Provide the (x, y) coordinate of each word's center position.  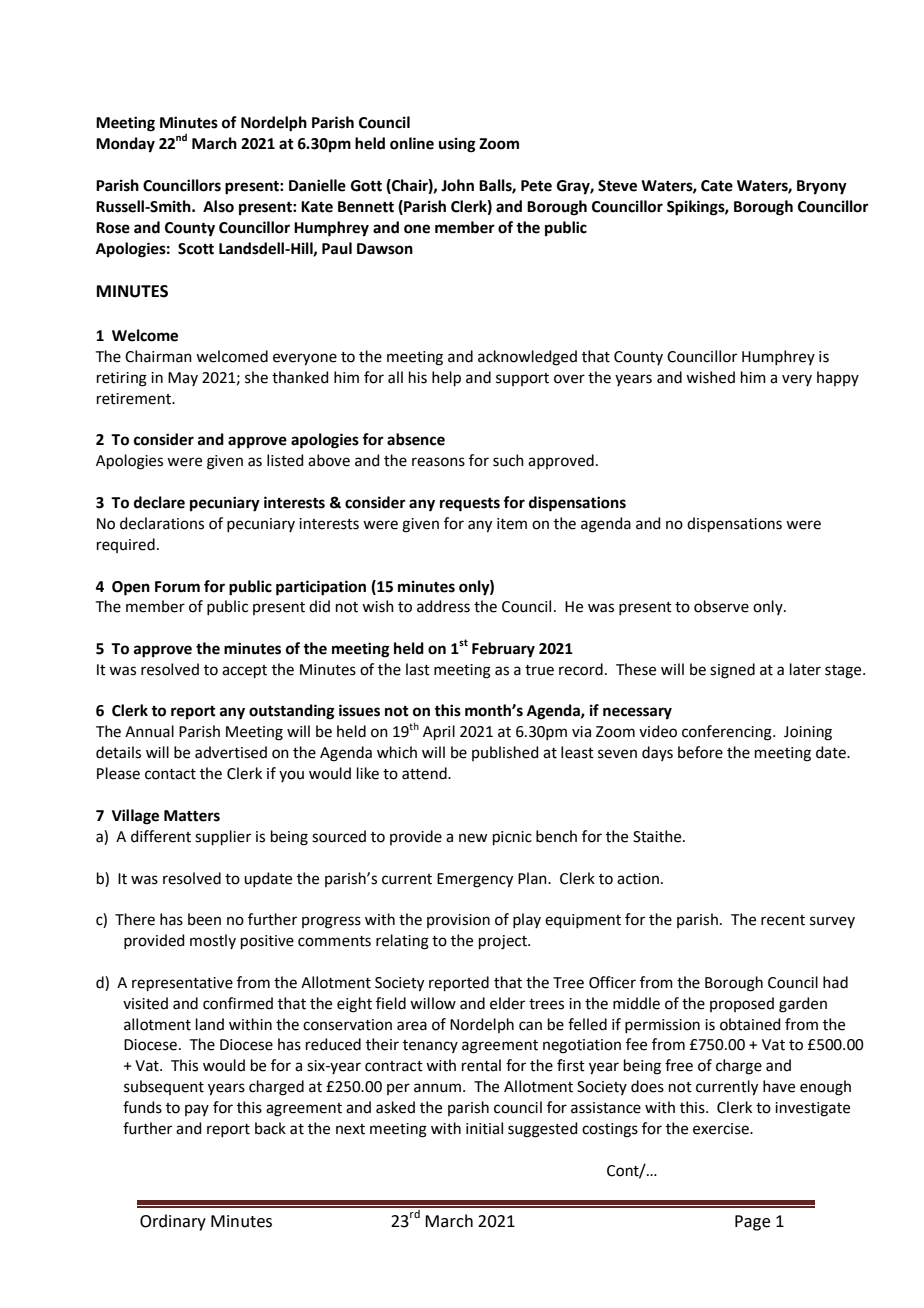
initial (484, 1128)
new (473, 838)
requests (470, 505)
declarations (162, 523)
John (457, 185)
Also (218, 206)
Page (752, 1223)
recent (783, 920)
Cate (717, 186)
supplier (223, 837)
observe (721, 606)
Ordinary (173, 1222)
